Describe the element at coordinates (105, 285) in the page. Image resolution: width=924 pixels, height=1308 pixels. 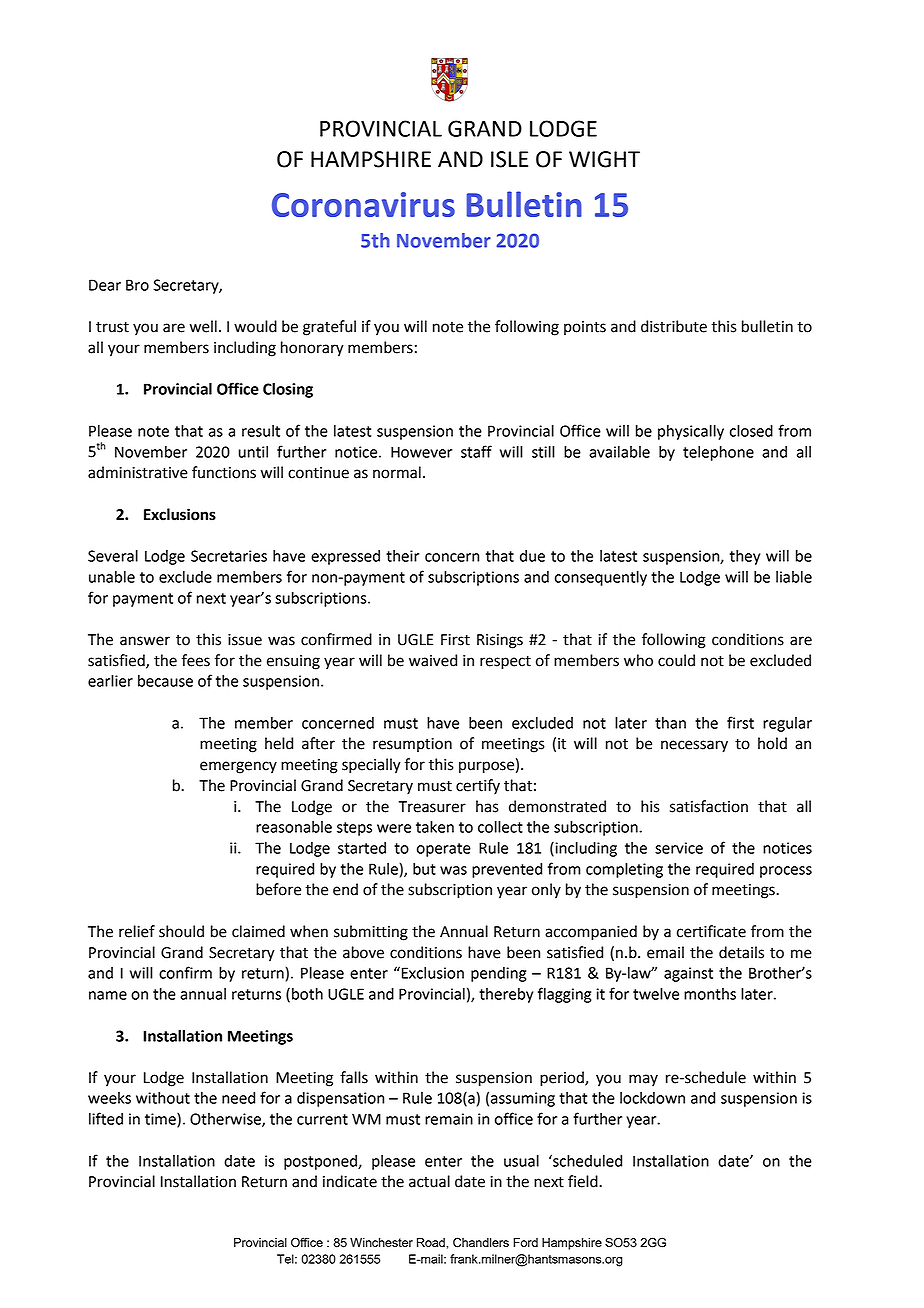
I see `Dear` at that location.
